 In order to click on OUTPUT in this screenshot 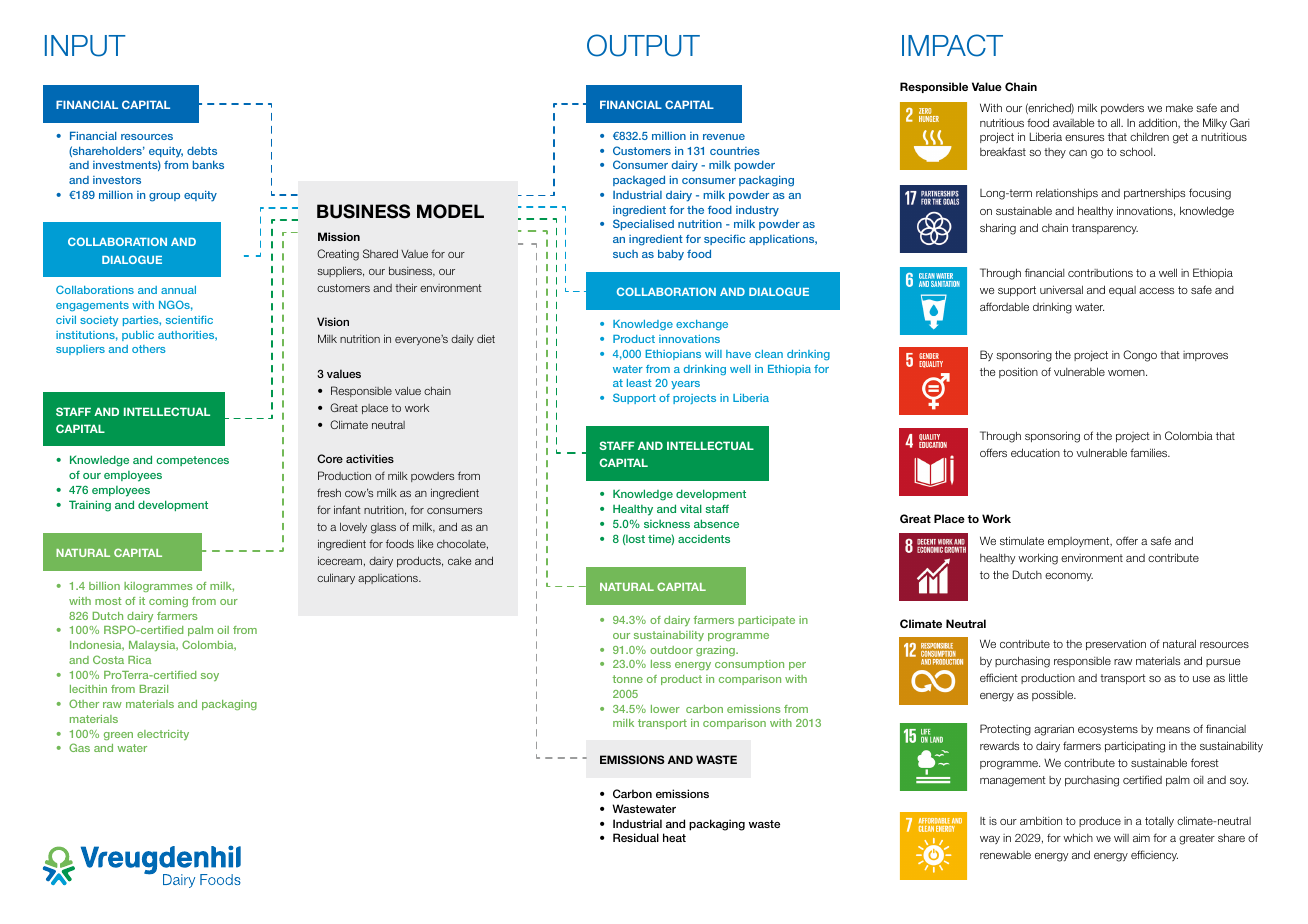, I will do `click(643, 45)`.
